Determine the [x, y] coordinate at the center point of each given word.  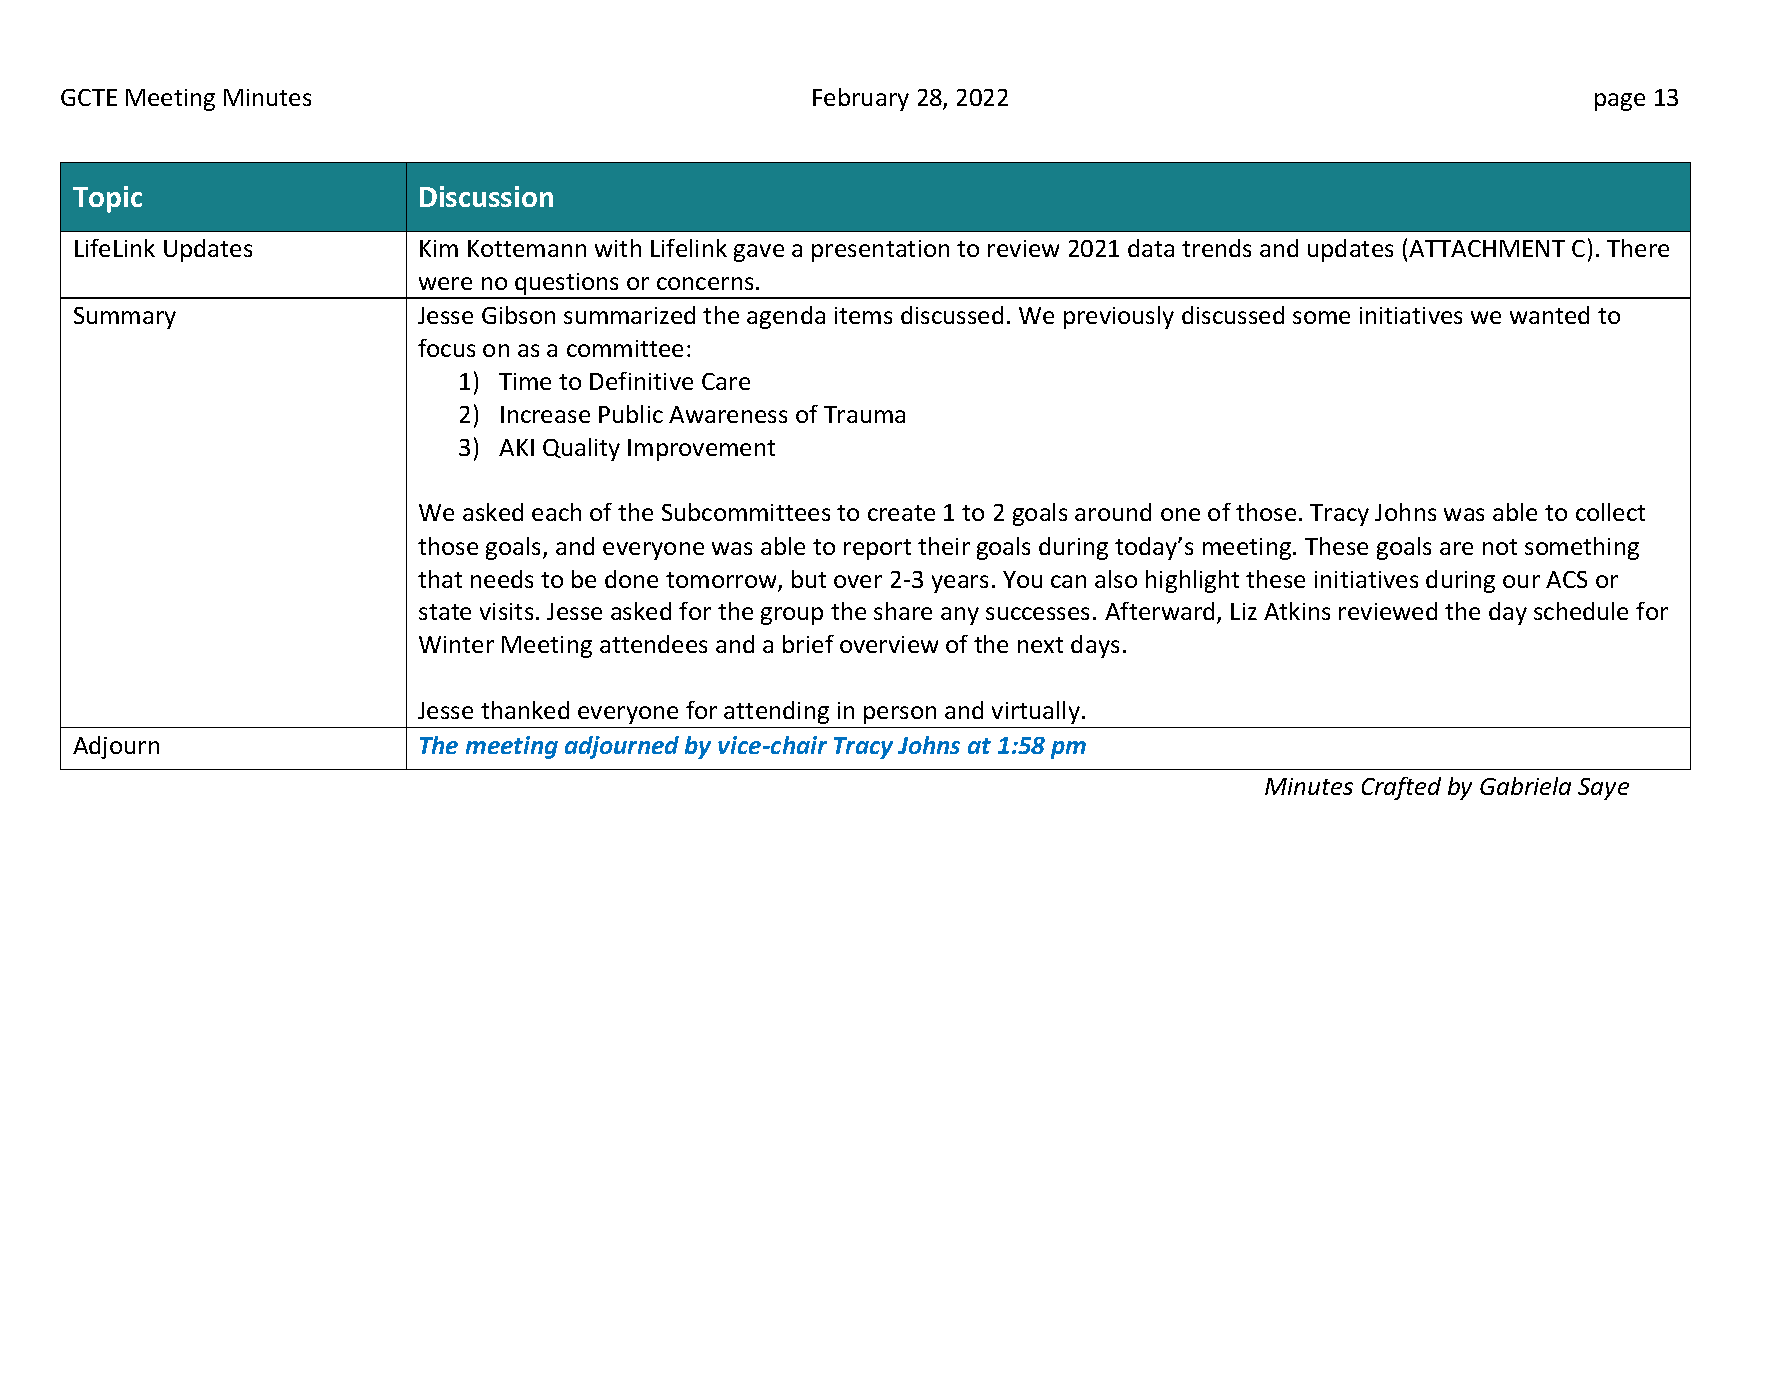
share [903, 611]
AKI [516, 447]
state [445, 612]
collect [1610, 512]
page [1620, 102]
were [445, 283]
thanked [525, 710]
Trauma [864, 414]
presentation [880, 251]
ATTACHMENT [1487, 248]
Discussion [486, 196]
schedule [1581, 611]
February [861, 99]
